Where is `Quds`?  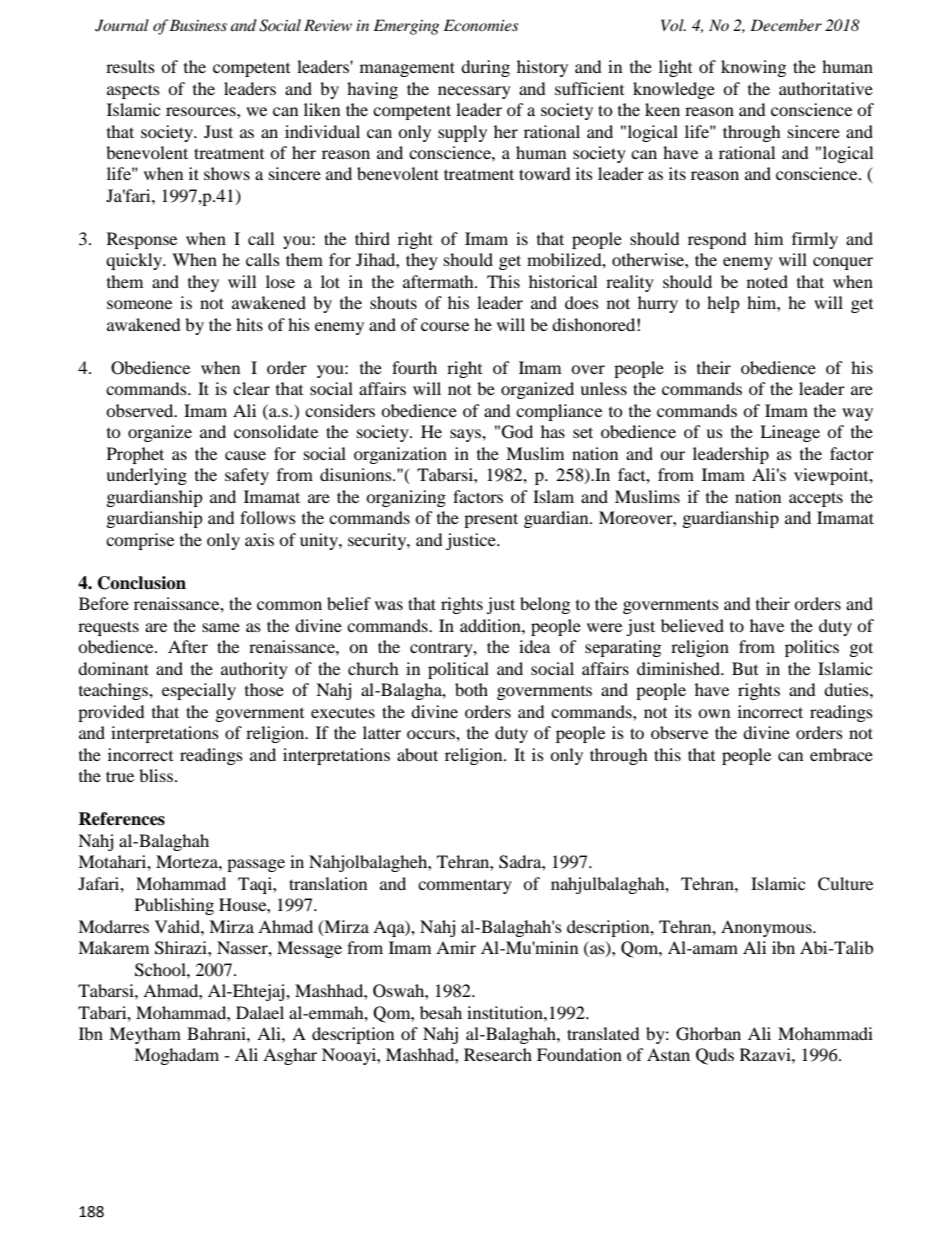 Quds is located at coordinates (715, 1056).
